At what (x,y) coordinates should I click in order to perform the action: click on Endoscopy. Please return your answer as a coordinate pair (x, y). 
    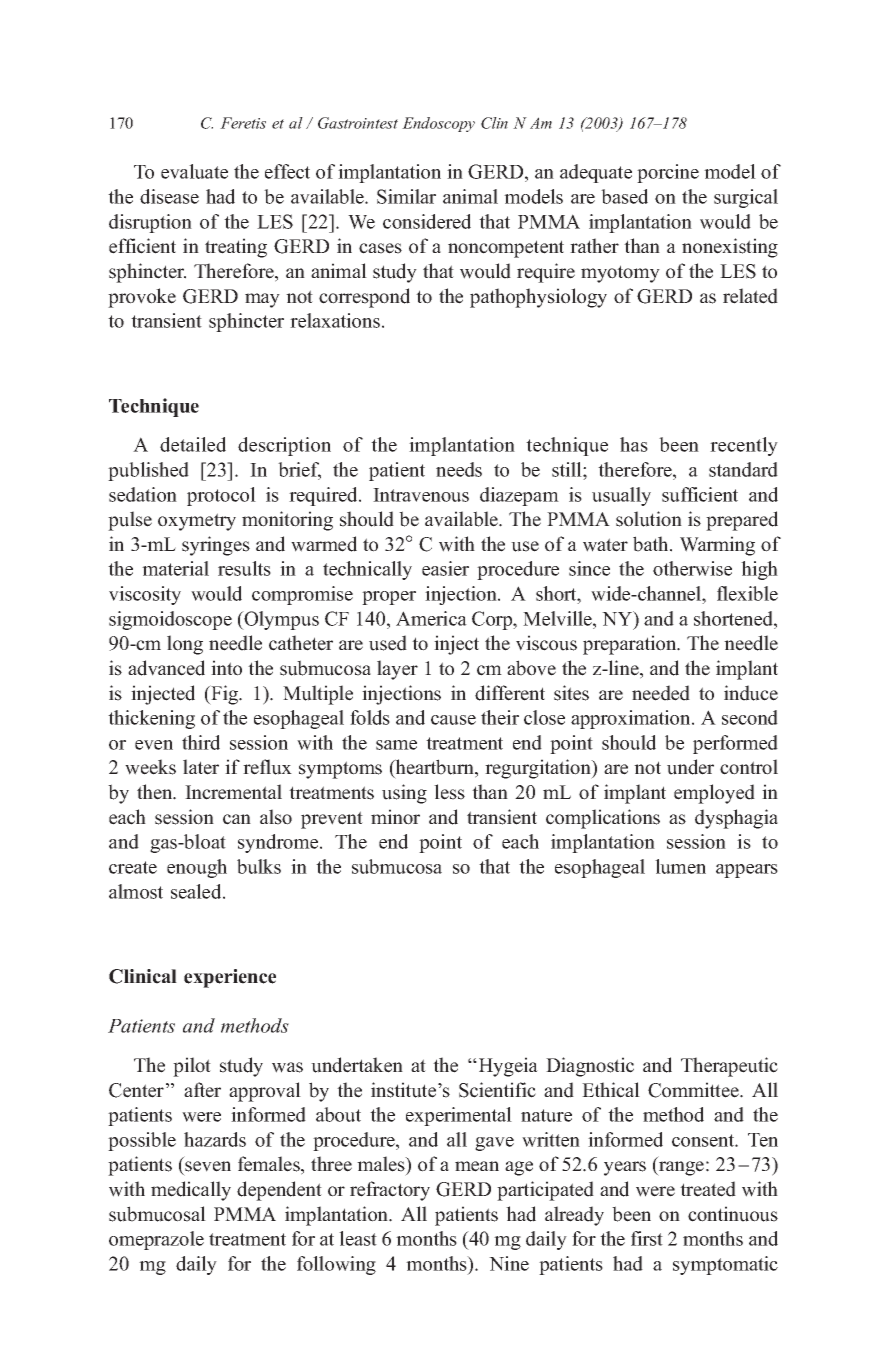
    Looking at the image, I should click on (438, 124).
